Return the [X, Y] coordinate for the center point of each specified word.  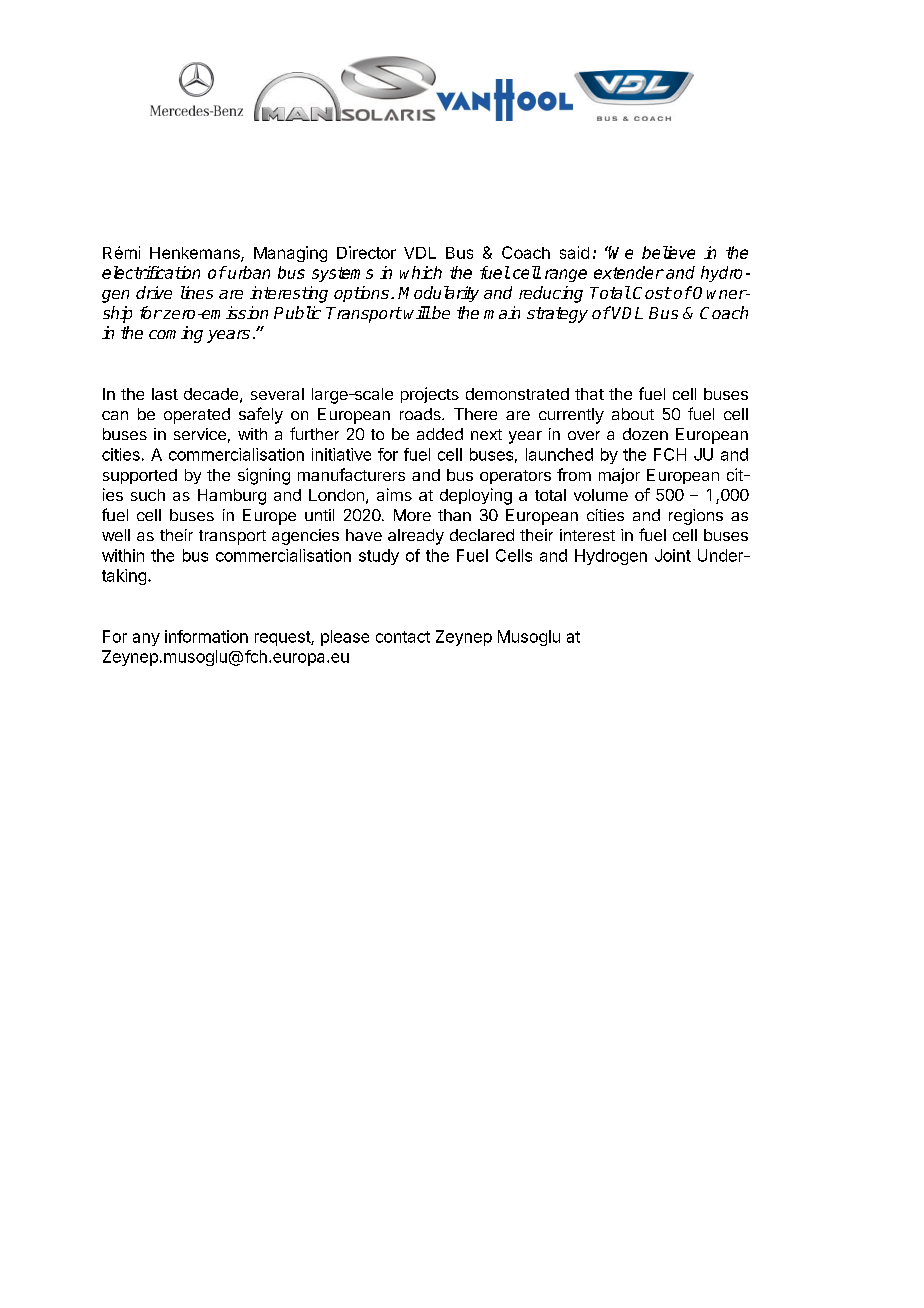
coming [176, 334]
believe [668, 252]
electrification [151, 272]
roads [421, 414]
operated [197, 416]
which [421, 272]
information [206, 636]
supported [140, 476]
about [633, 414]
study [379, 557]
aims [394, 494]
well [116, 535]
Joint [673, 555]
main [502, 312]
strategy [557, 315]
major [619, 476]
